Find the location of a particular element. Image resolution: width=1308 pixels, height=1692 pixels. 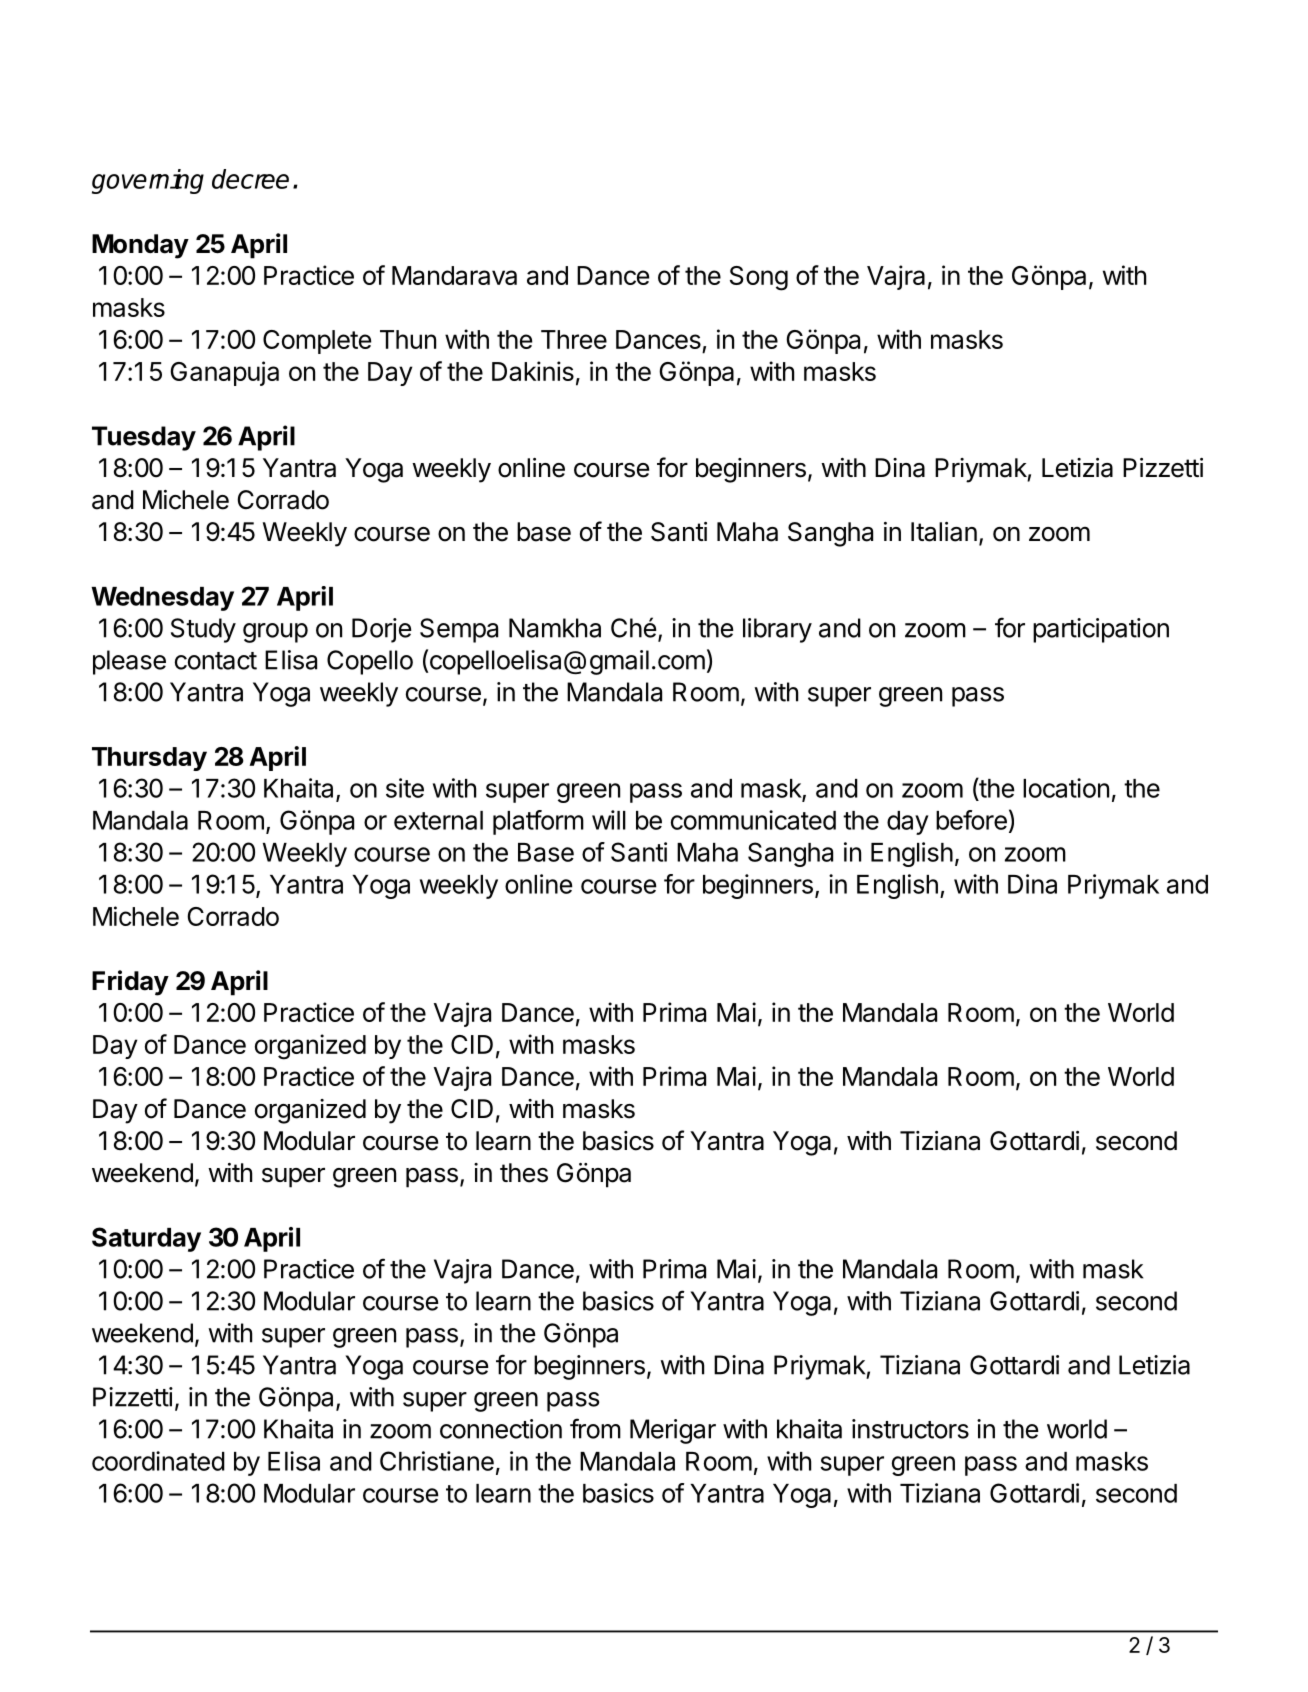

library is located at coordinates (777, 630).
